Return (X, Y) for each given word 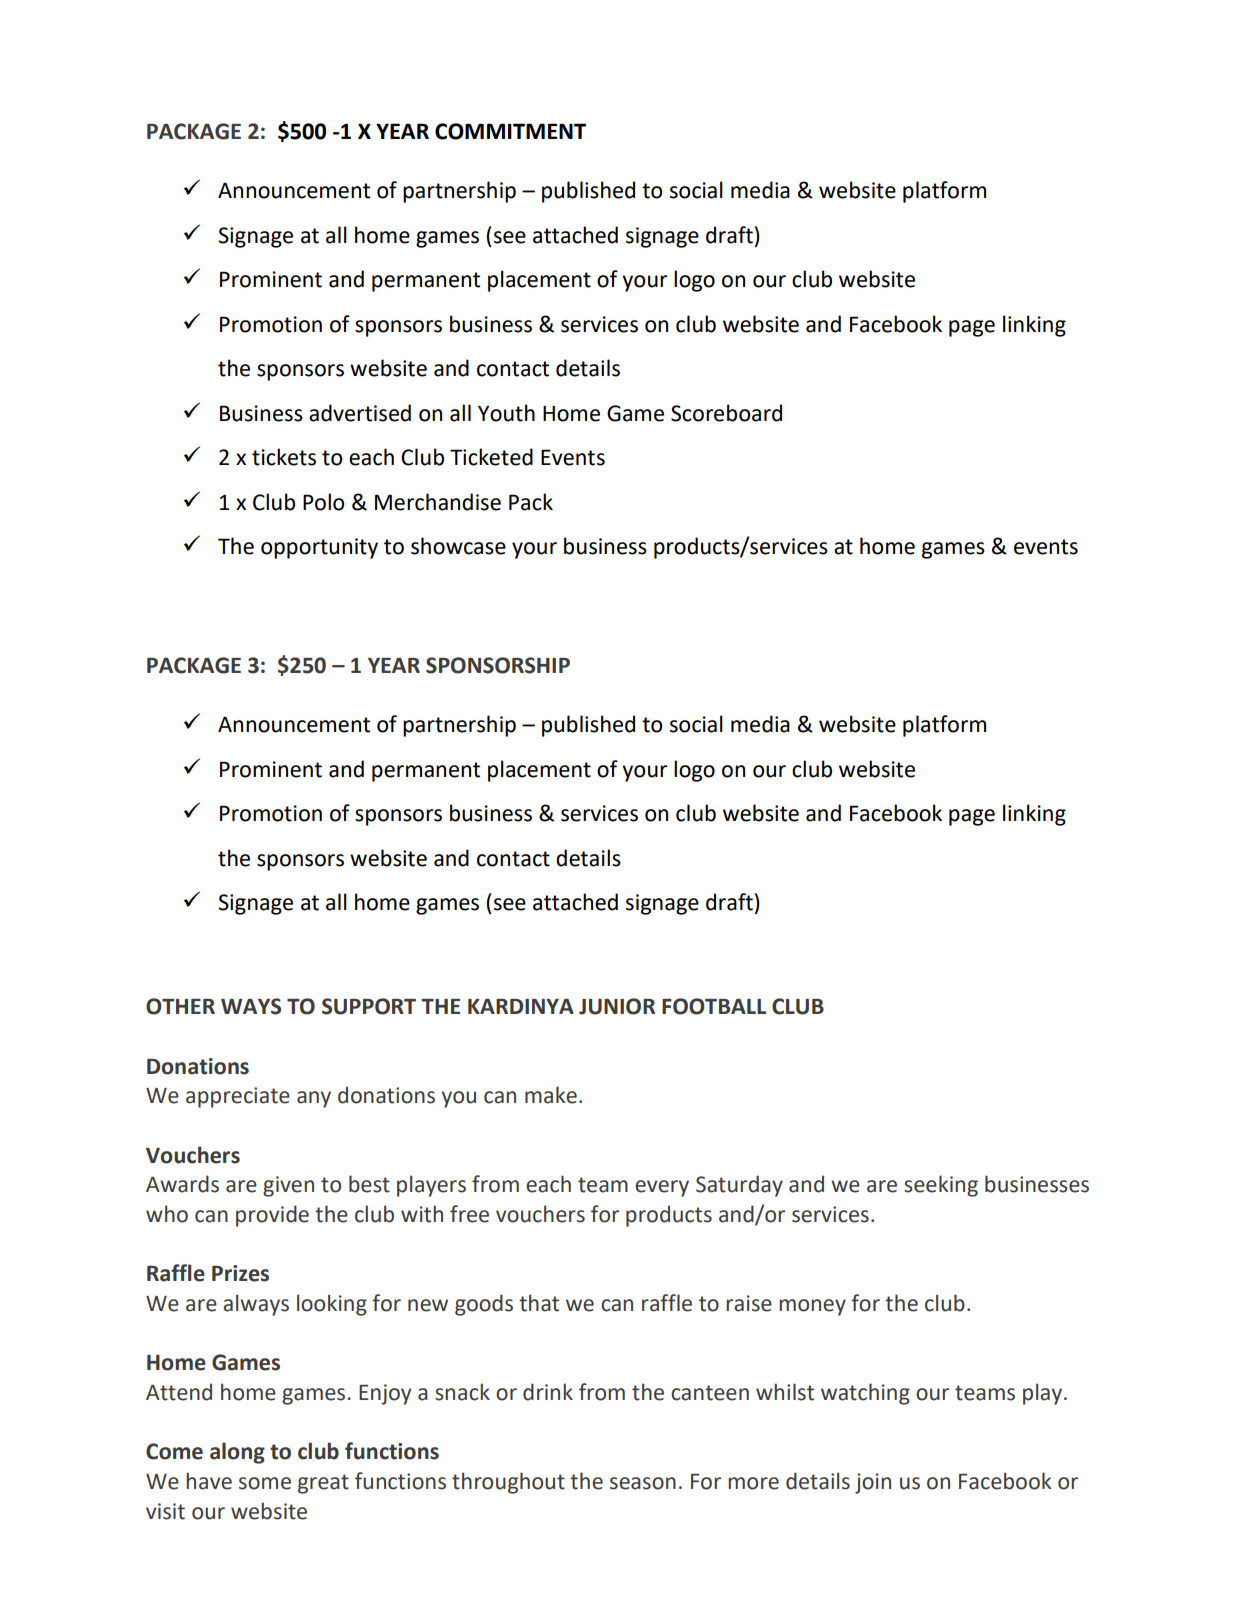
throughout (508, 1483)
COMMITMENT (510, 131)
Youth (506, 413)
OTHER (180, 1006)
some (265, 1483)
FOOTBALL (714, 1006)
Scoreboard (726, 413)
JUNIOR (617, 1006)
